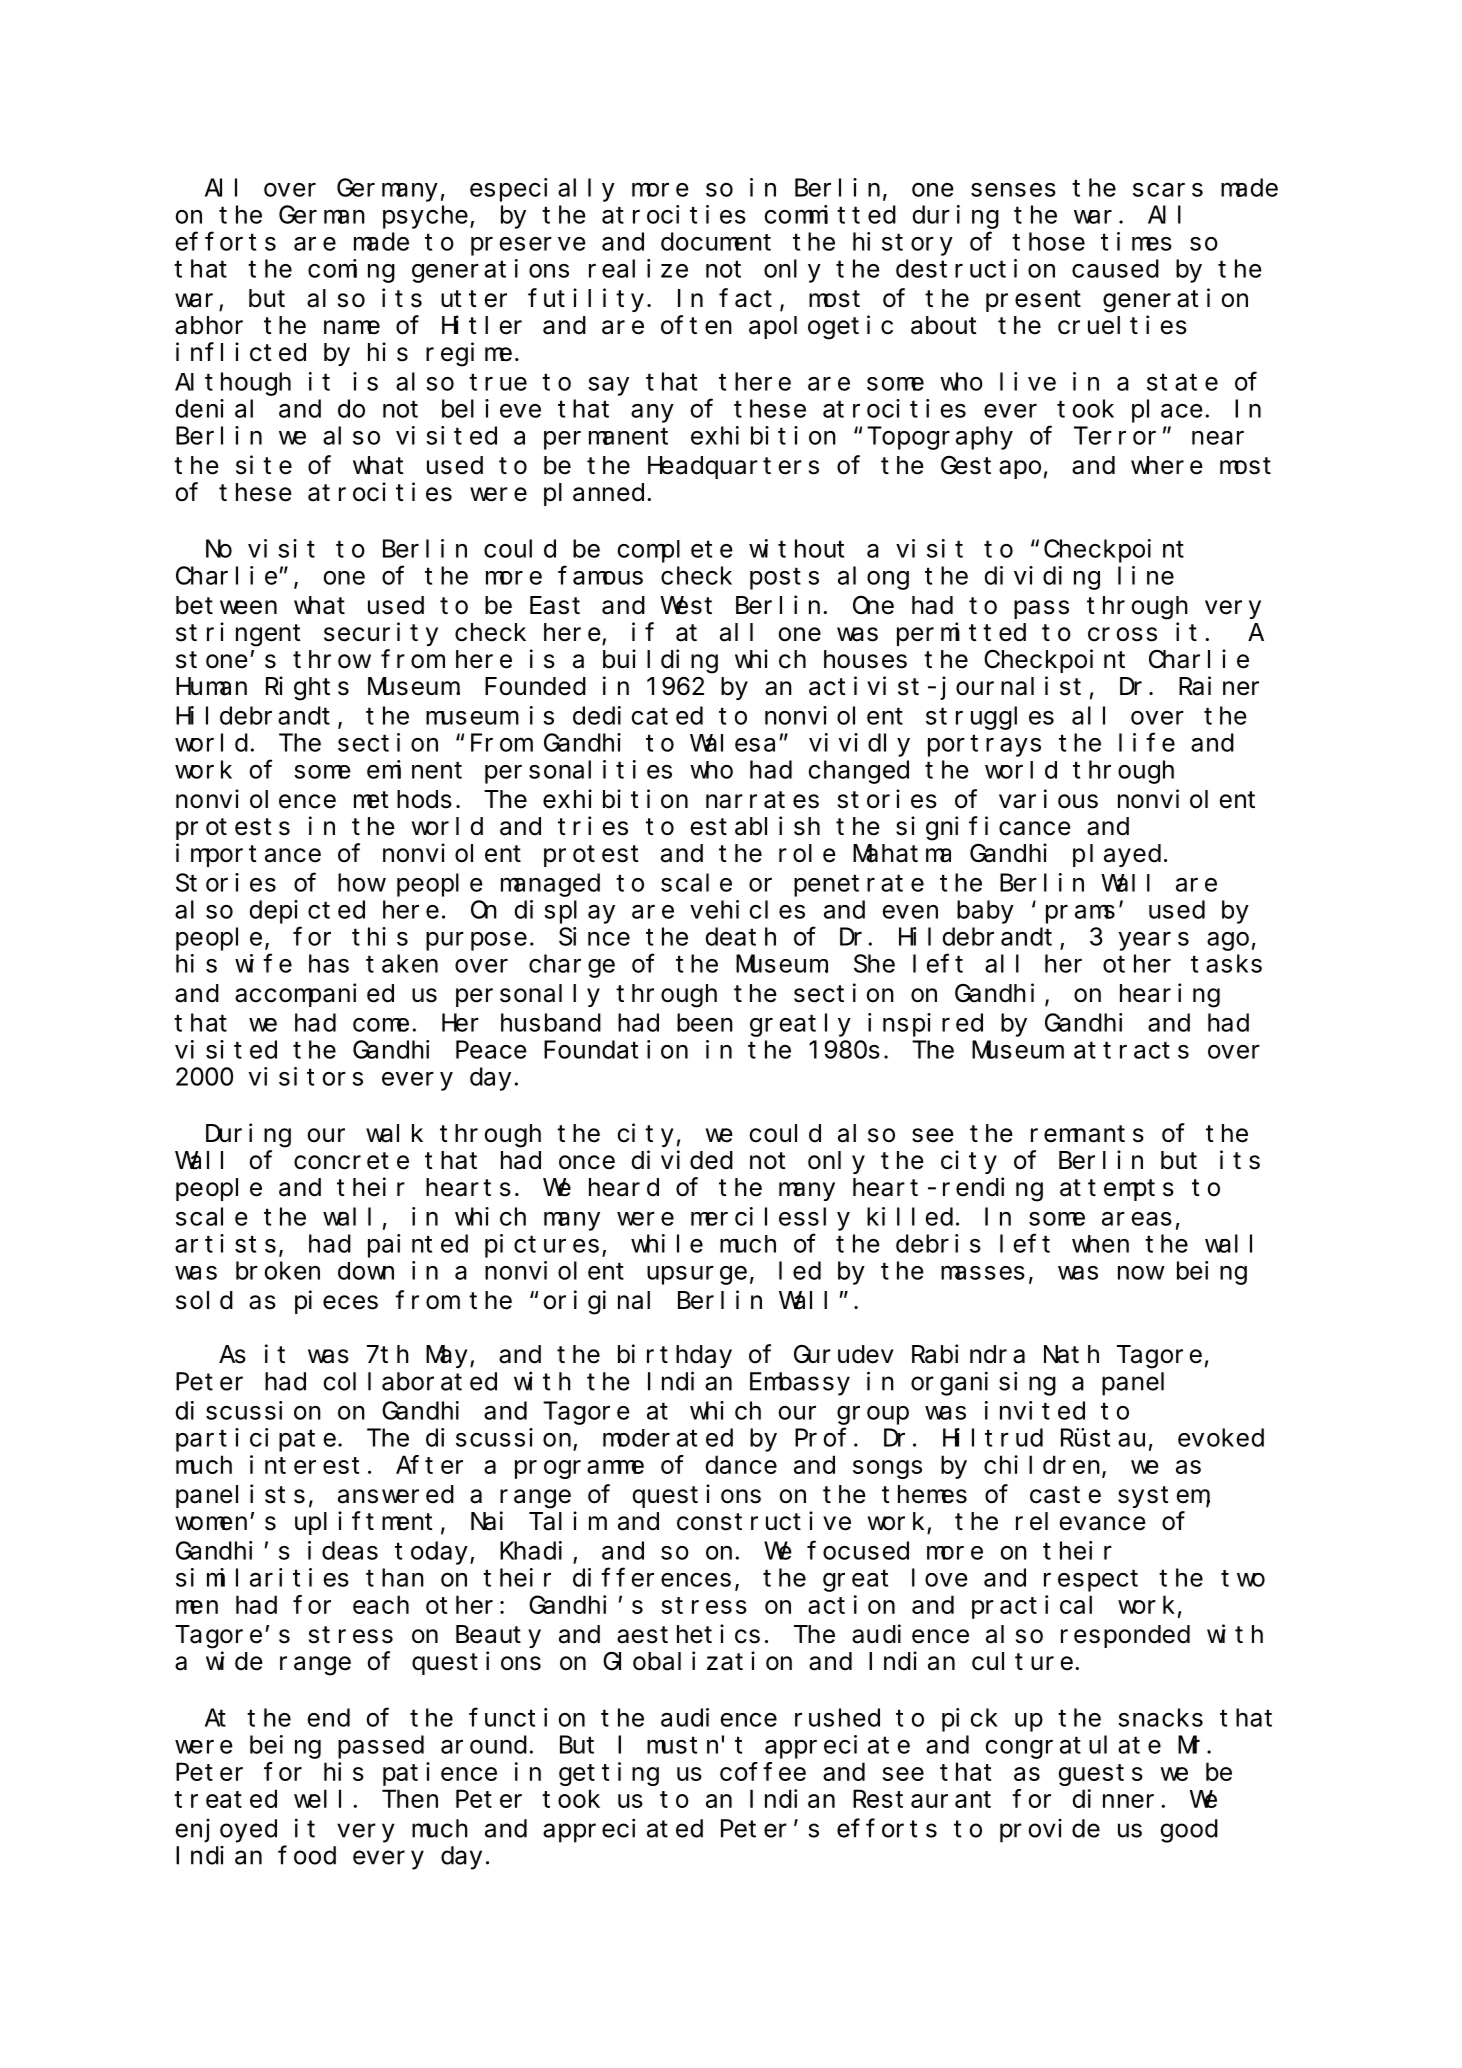 The width and height of the page is (1462, 2068). Describe the element at coordinates (307, 1855) in the page. I see `food` at that location.
